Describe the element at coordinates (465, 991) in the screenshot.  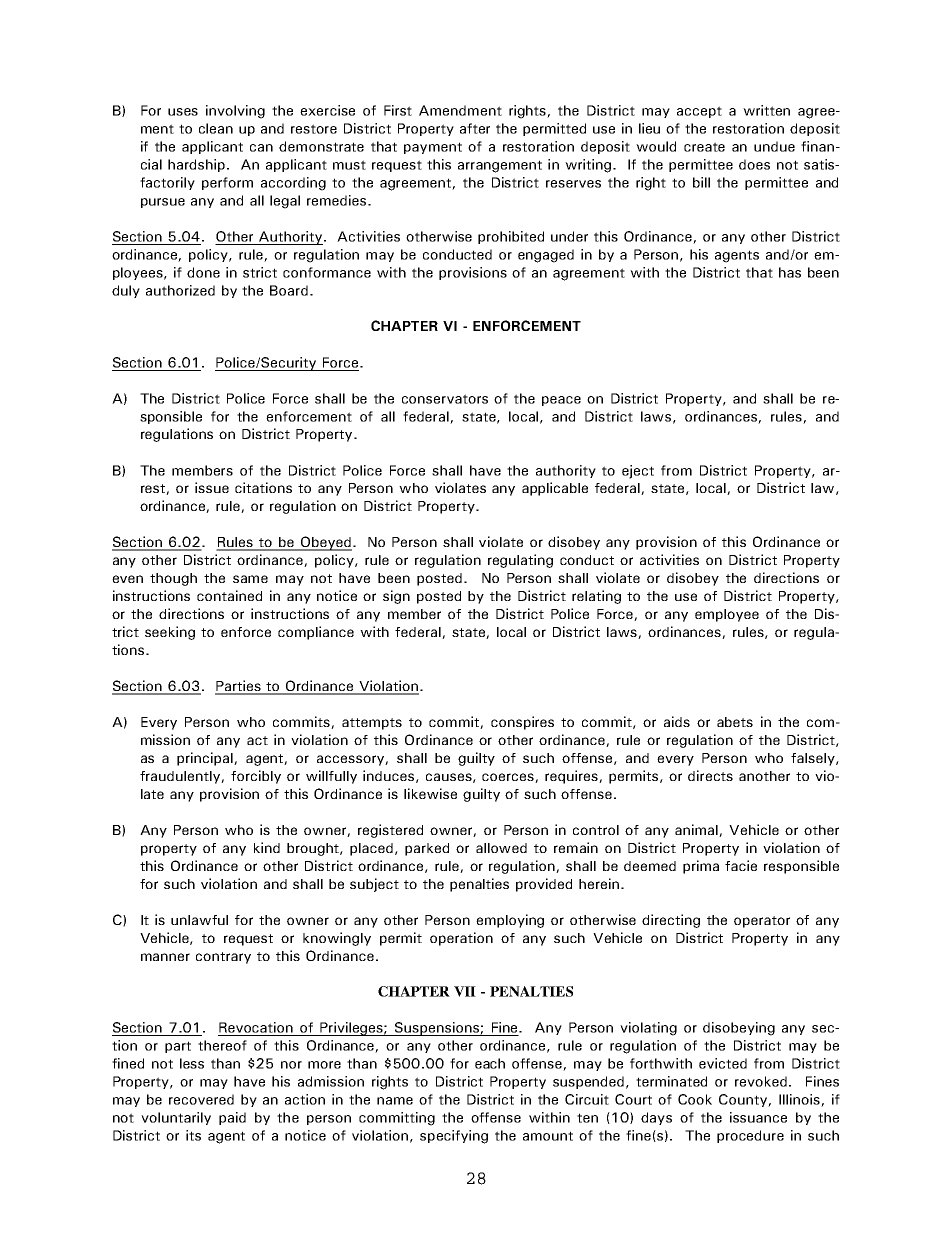
I see `VII` at that location.
